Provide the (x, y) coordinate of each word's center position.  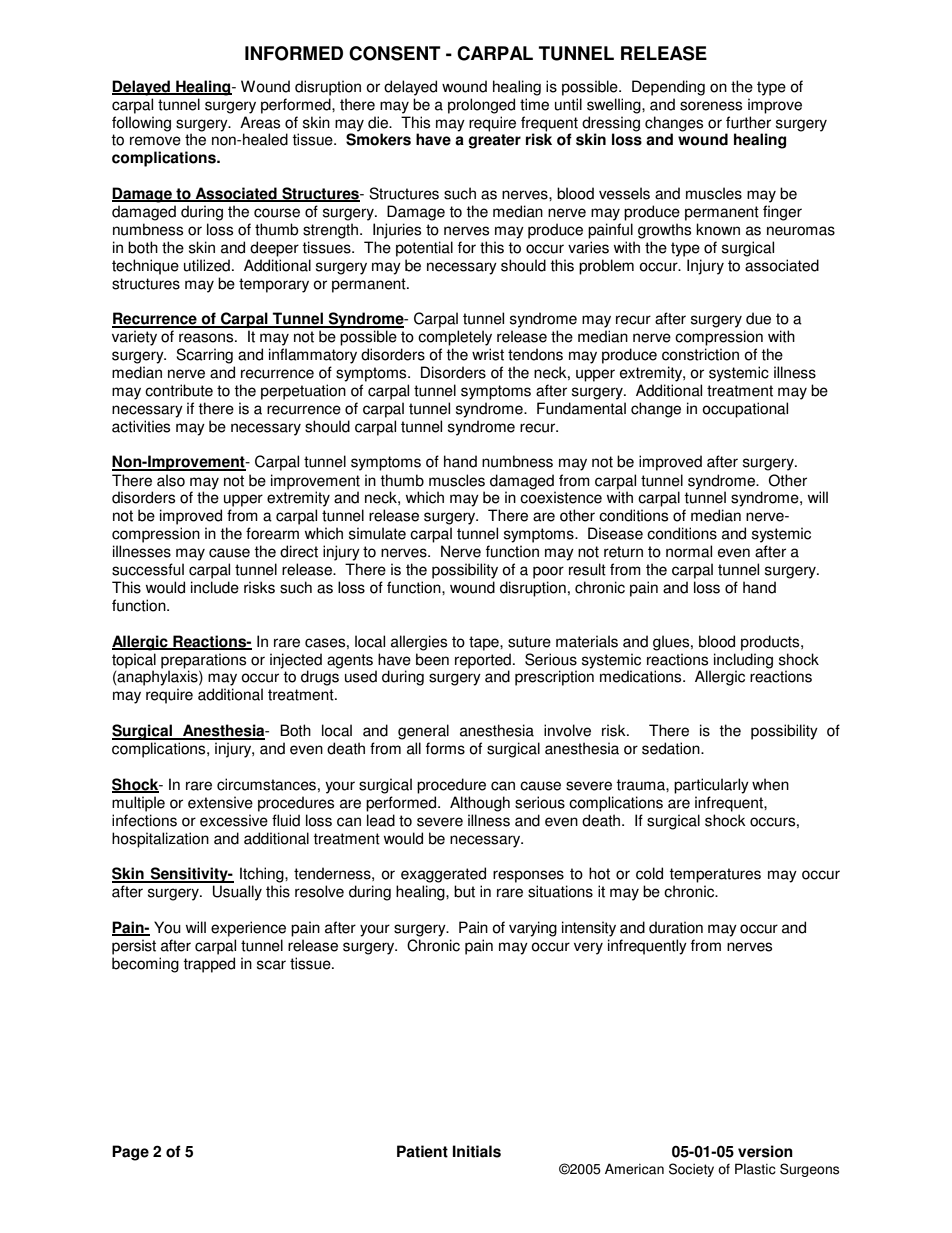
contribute (179, 390)
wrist (488, 354)
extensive (220, 802)
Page (130, 1153)
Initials (477, 1151)
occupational (745, 410)
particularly (711, 786)
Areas (260, 122)
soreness (711, 106)
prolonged (481, 106)
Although (480, 804)
